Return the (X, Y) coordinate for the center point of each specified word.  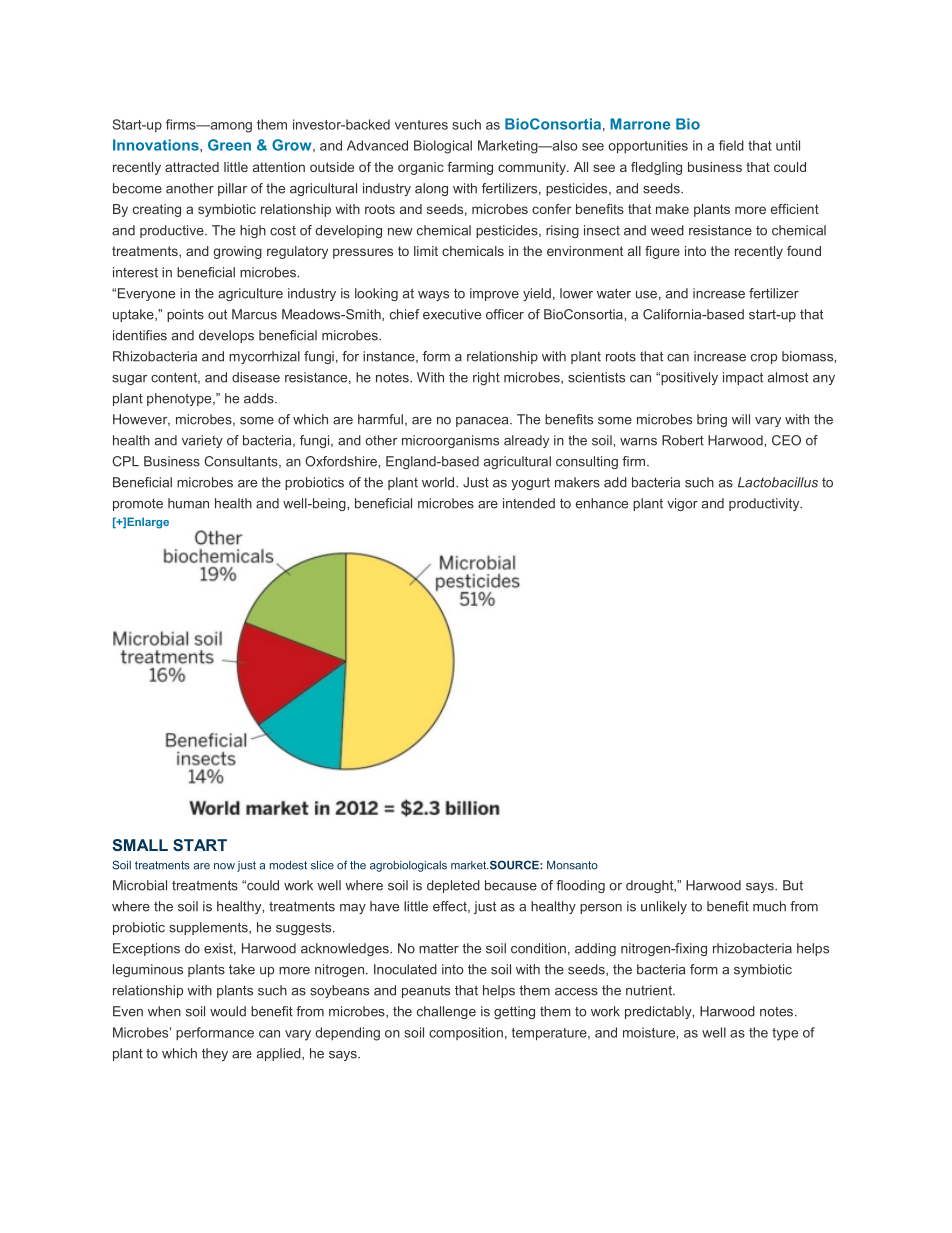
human (188, 503)
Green (229, 145)
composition (466, 1033)
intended (529, 503)
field (731, 145)
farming (470, 168)
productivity (765, 504)
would (228, 1011)
